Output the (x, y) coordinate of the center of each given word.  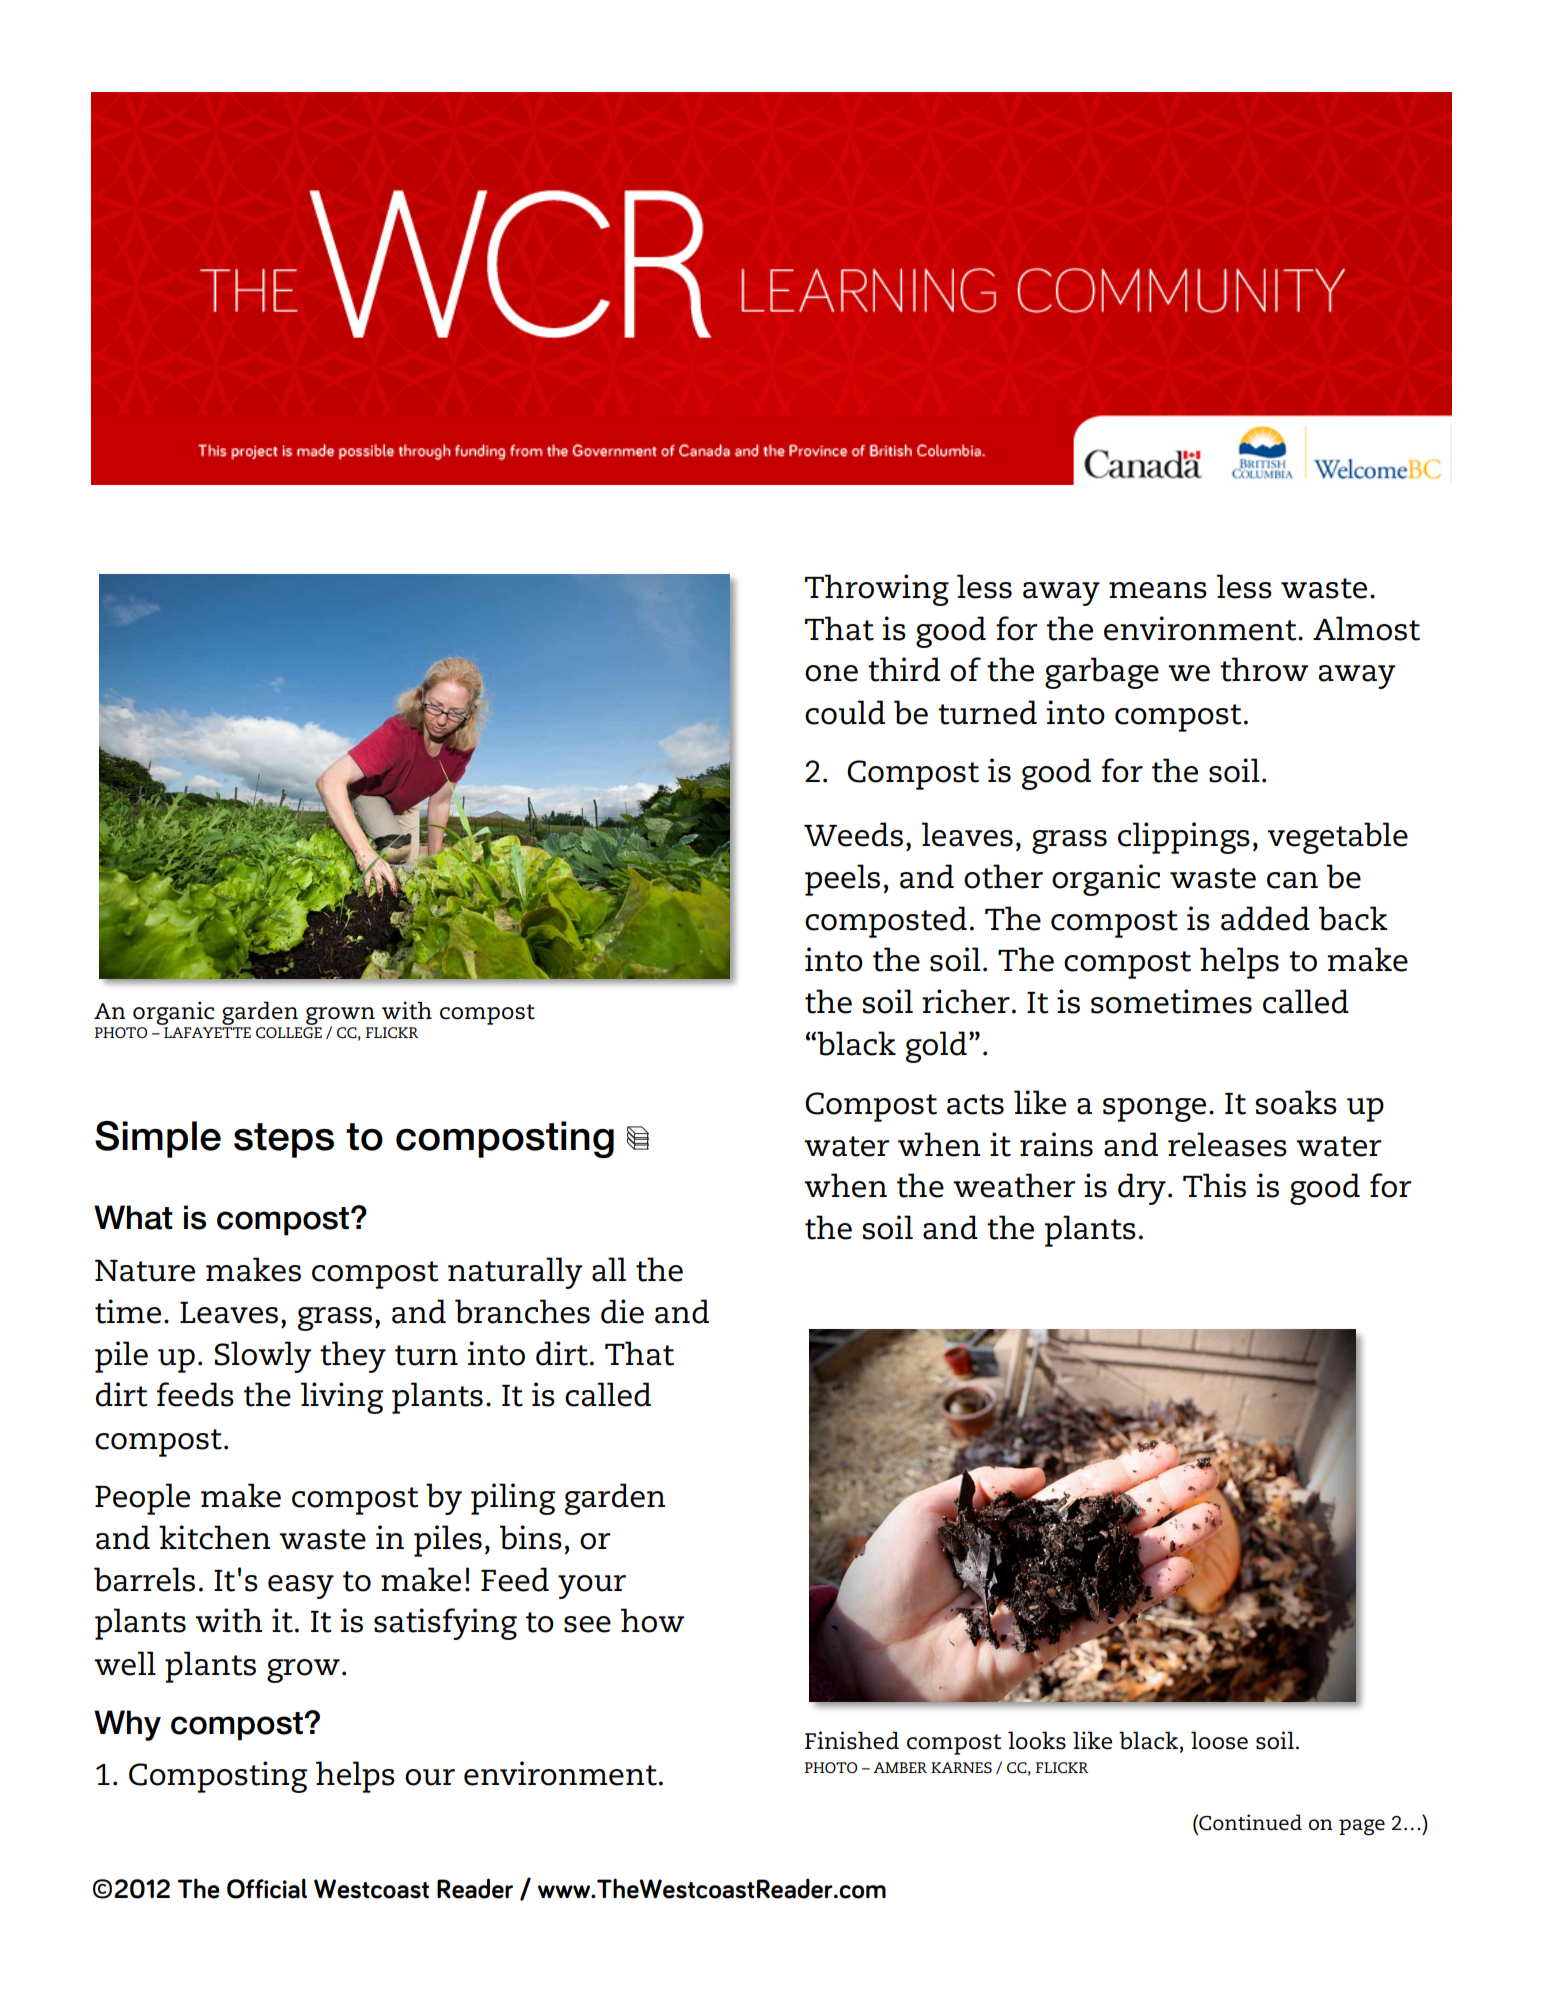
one (831, 673)
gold (936, 1047)
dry (1142, 1189)
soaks (1296, 1102)
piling (513, 1499)
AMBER (900, 1767)
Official (267, 1888)
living (342, 1398)
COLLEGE (289, 1032)
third (904, 669)
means (1158, 590)
